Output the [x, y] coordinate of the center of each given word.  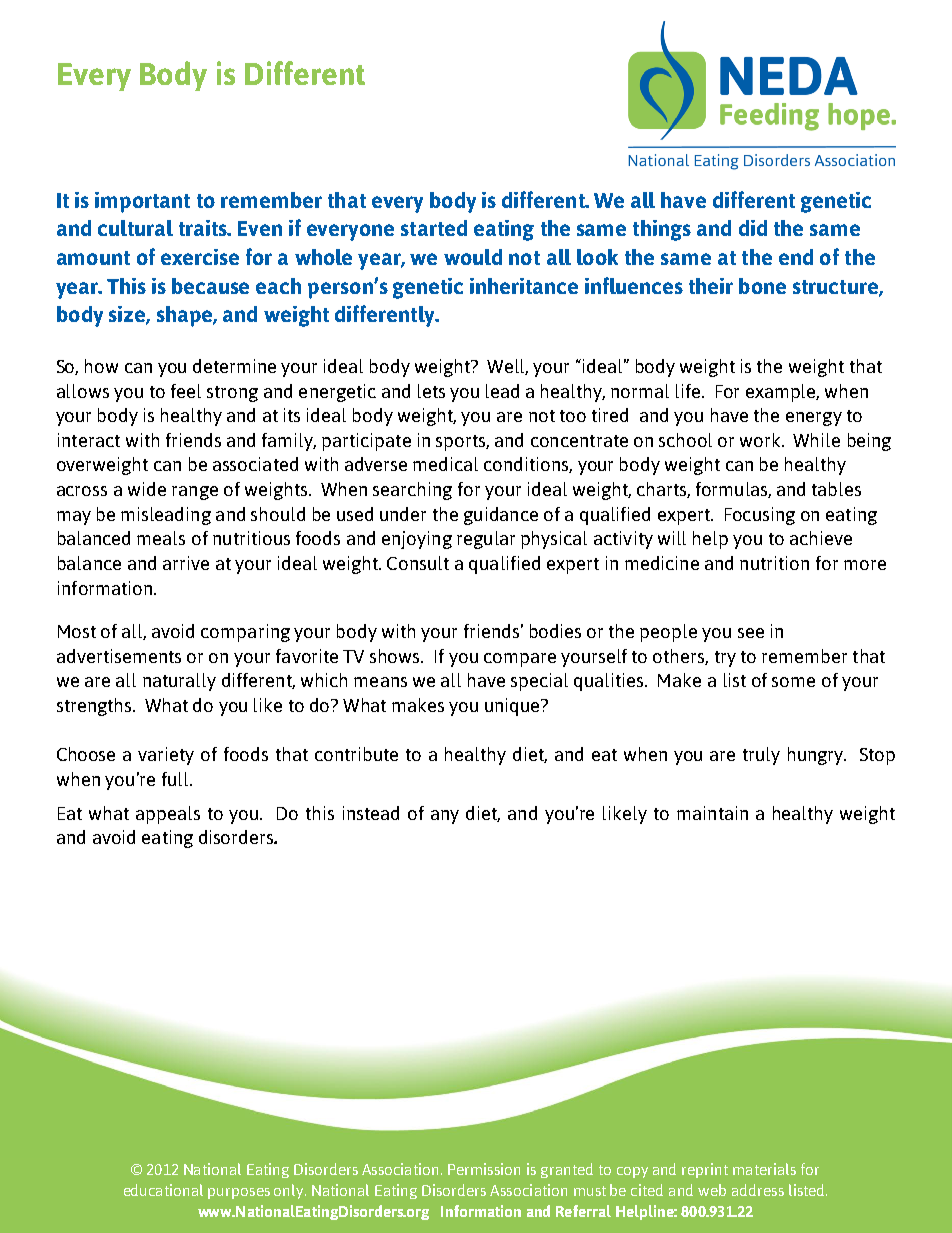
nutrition [774, 563]
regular [486, 540]
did [753, 228]
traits [204, 228]
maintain [712, 813]
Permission [484, 1169]
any [445, 817]
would [473, 257]
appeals [168, 815]
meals [161, 538]
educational [163, 1190]
